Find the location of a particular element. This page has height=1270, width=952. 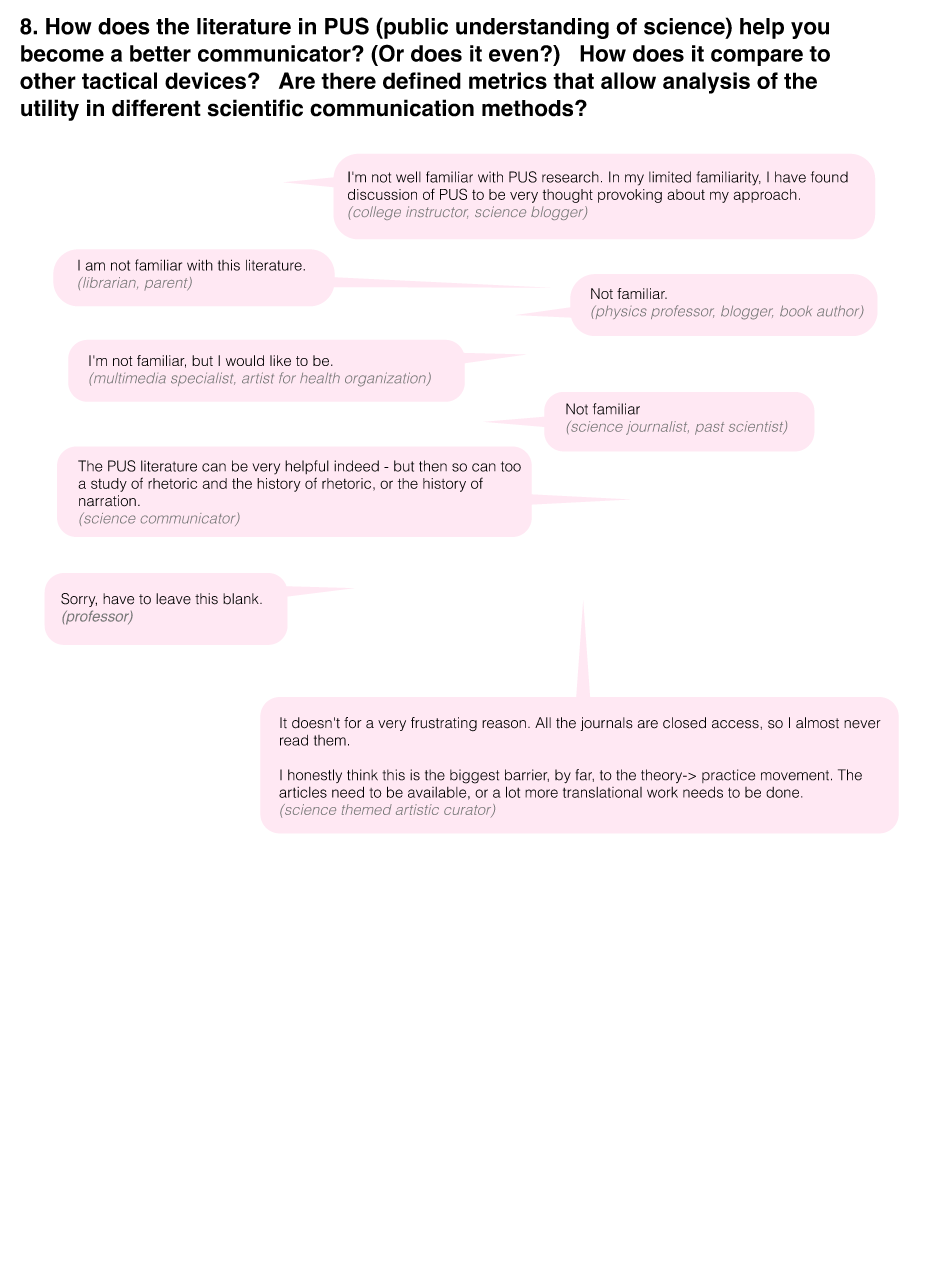

even is located at coordinates (513, 55).
